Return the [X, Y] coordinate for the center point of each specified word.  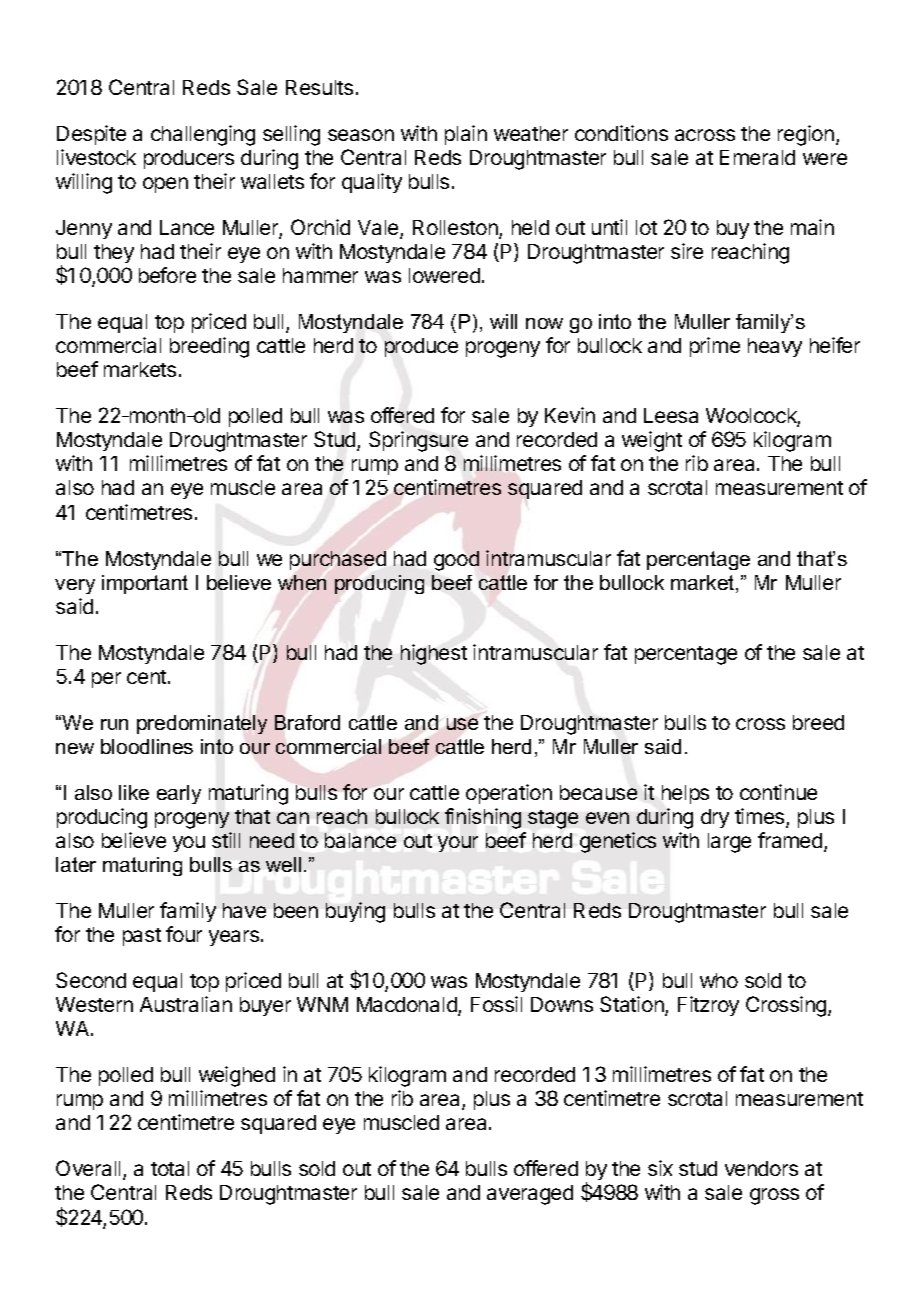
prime [715, 347]
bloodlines [147, 746]
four [184, 934]
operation [509, 794]
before [167, 275]
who [719, 980]
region [806, 135]
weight [652, 441]
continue [778, 792]
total [170, 1168]
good [456, 561]
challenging [203, 135]
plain [466, 135]
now [544, 323]
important [145, 584]
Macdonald [408, 1006]
